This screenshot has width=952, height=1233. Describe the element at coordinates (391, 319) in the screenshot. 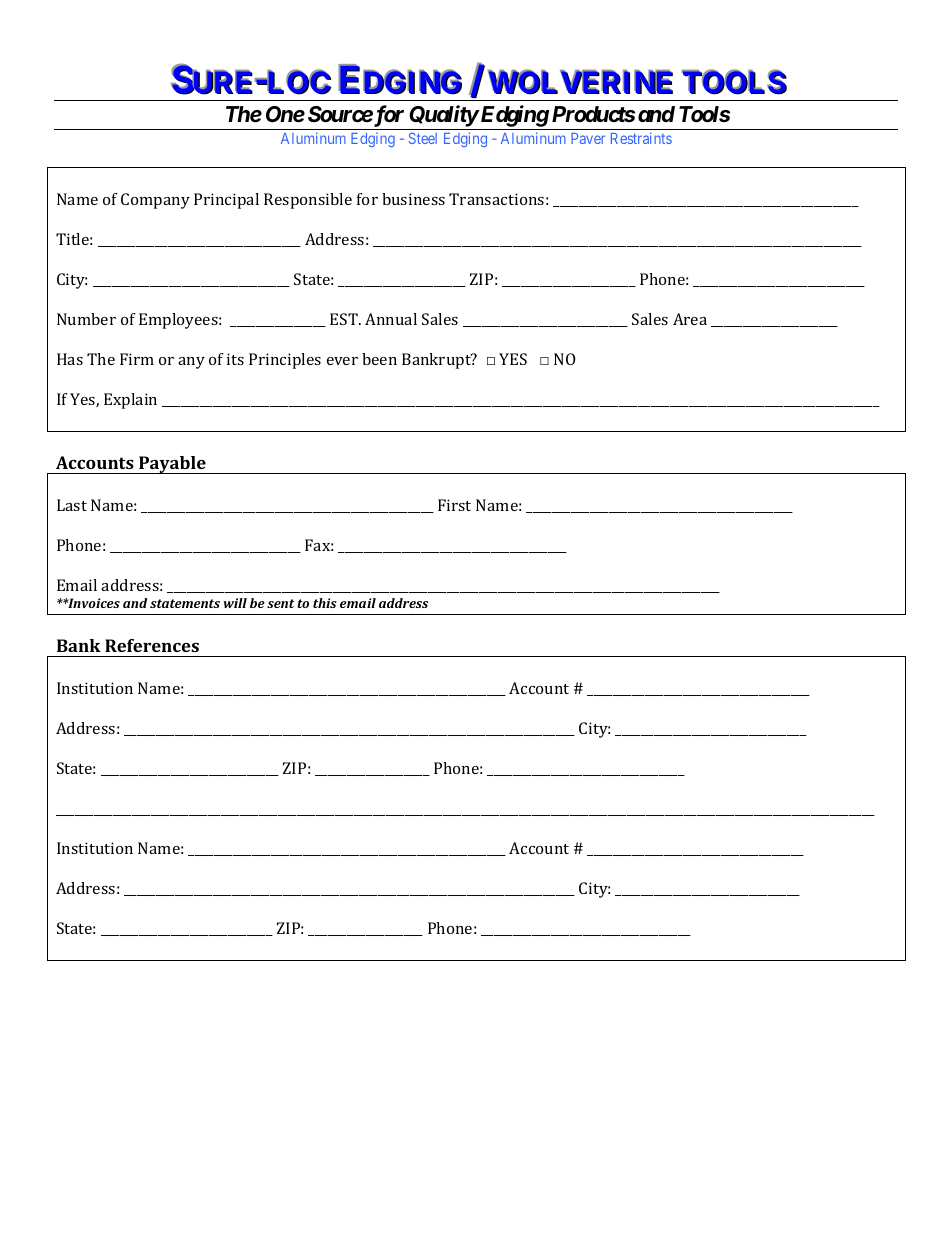

I see `Annual` at that location.
